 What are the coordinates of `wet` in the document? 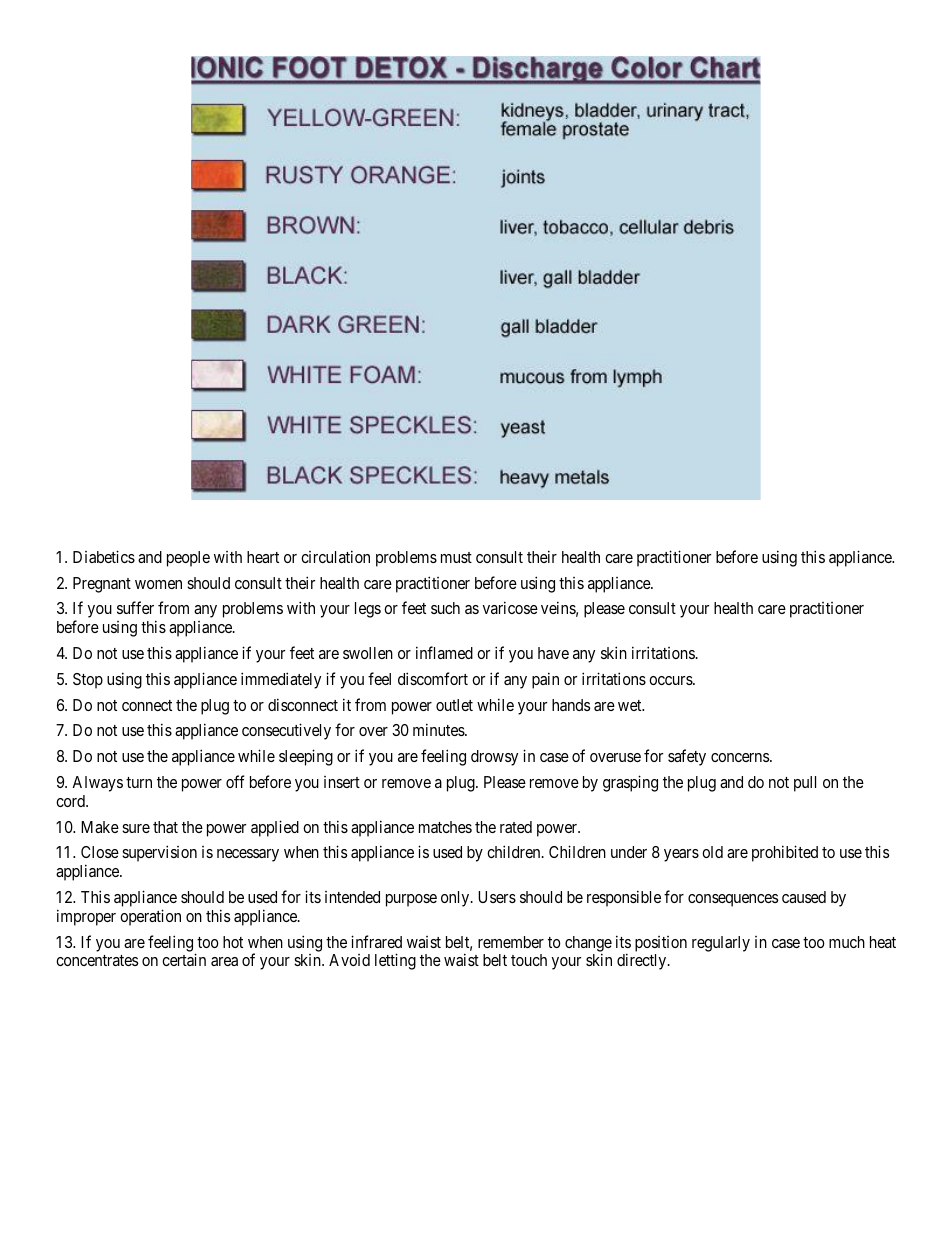 It's located at (631, 705).
